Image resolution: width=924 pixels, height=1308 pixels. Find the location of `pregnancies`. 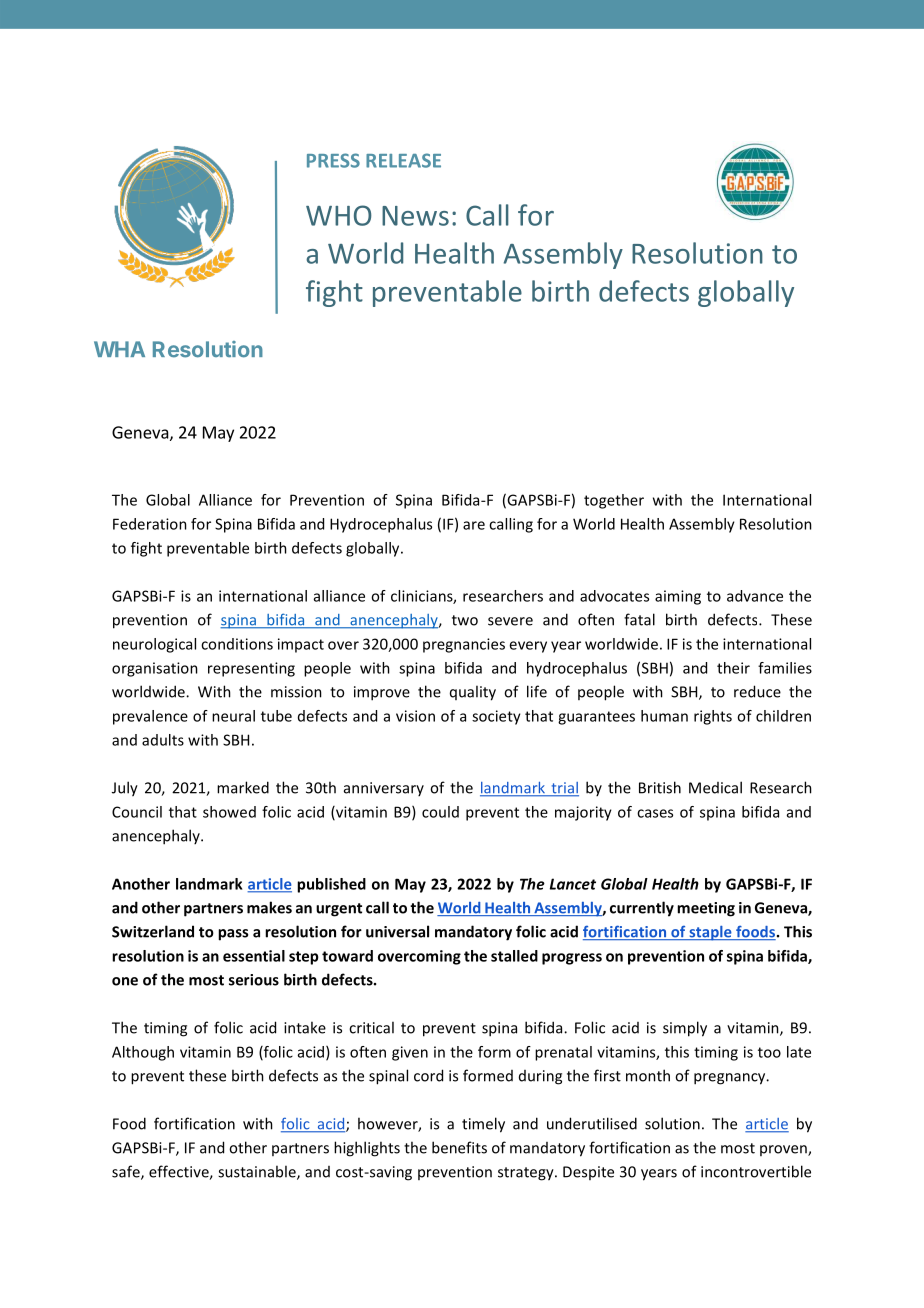

pregnancies is located at coordinates (464, 645).
